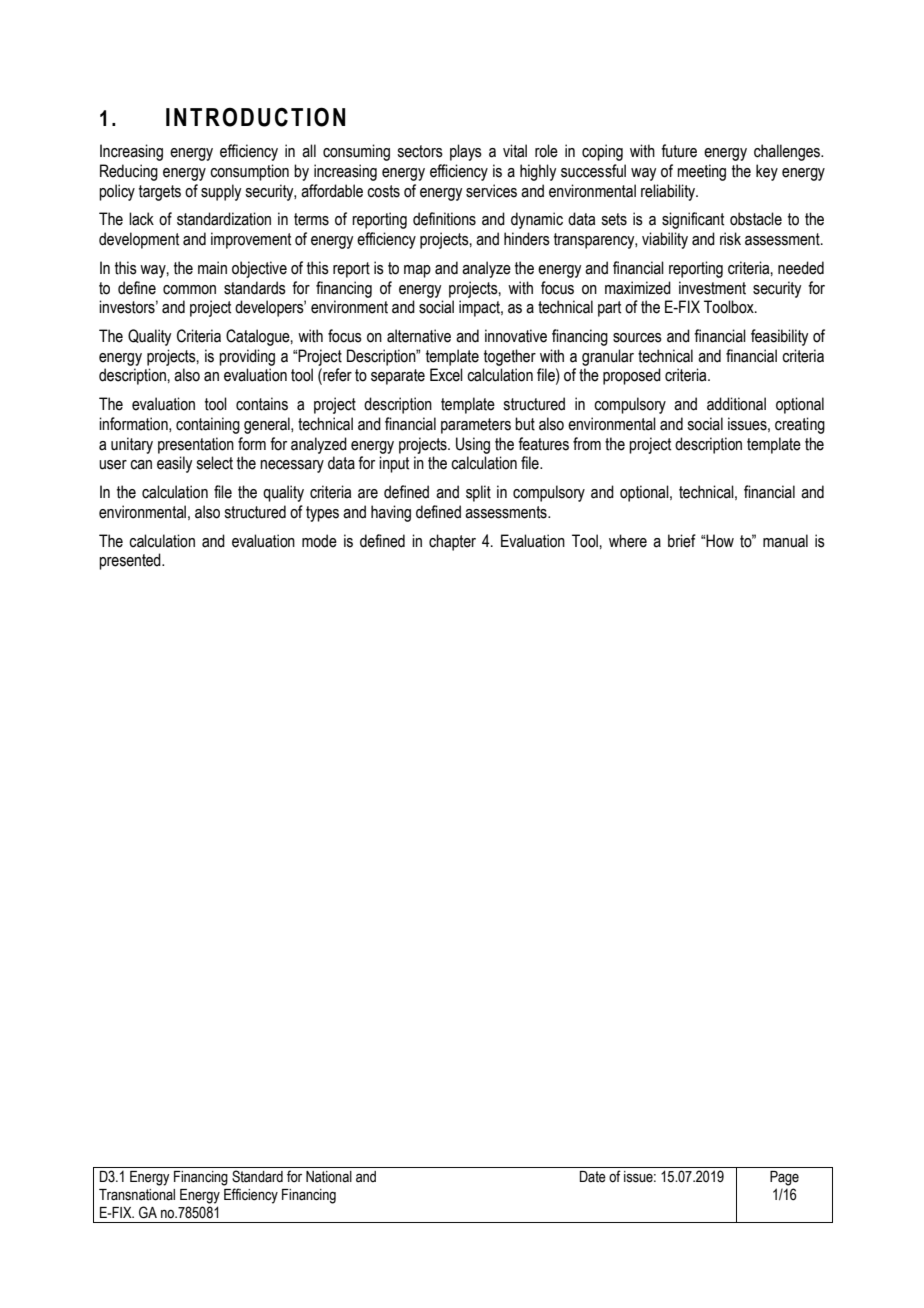 This document has width=924, height=1308. What do you see at coordinates (593, 1177) in the document?
I see `Date` at bounding box center [593, 1177].
